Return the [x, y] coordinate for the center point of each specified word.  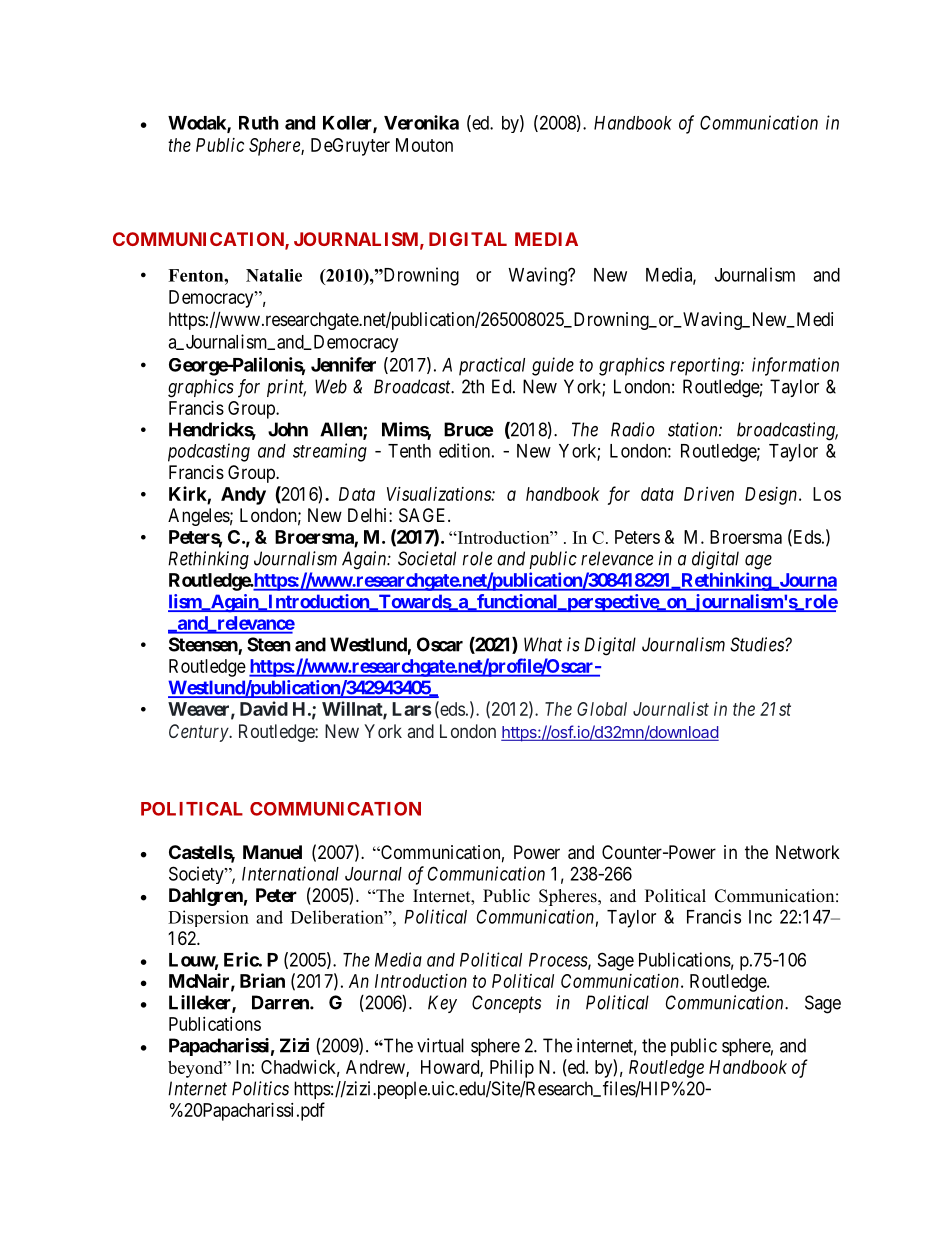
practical [492, 366]
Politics [260, 1088]
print [286, 388]
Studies [758, 644]
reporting [706, 366]
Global [602, 709]
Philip [512, 1069]
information [795, 366]
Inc [760, 917]
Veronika [421, 122]
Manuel [272, 852]
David [264, 708]
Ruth [259, 123]
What [543, 644]
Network [808, 852]
